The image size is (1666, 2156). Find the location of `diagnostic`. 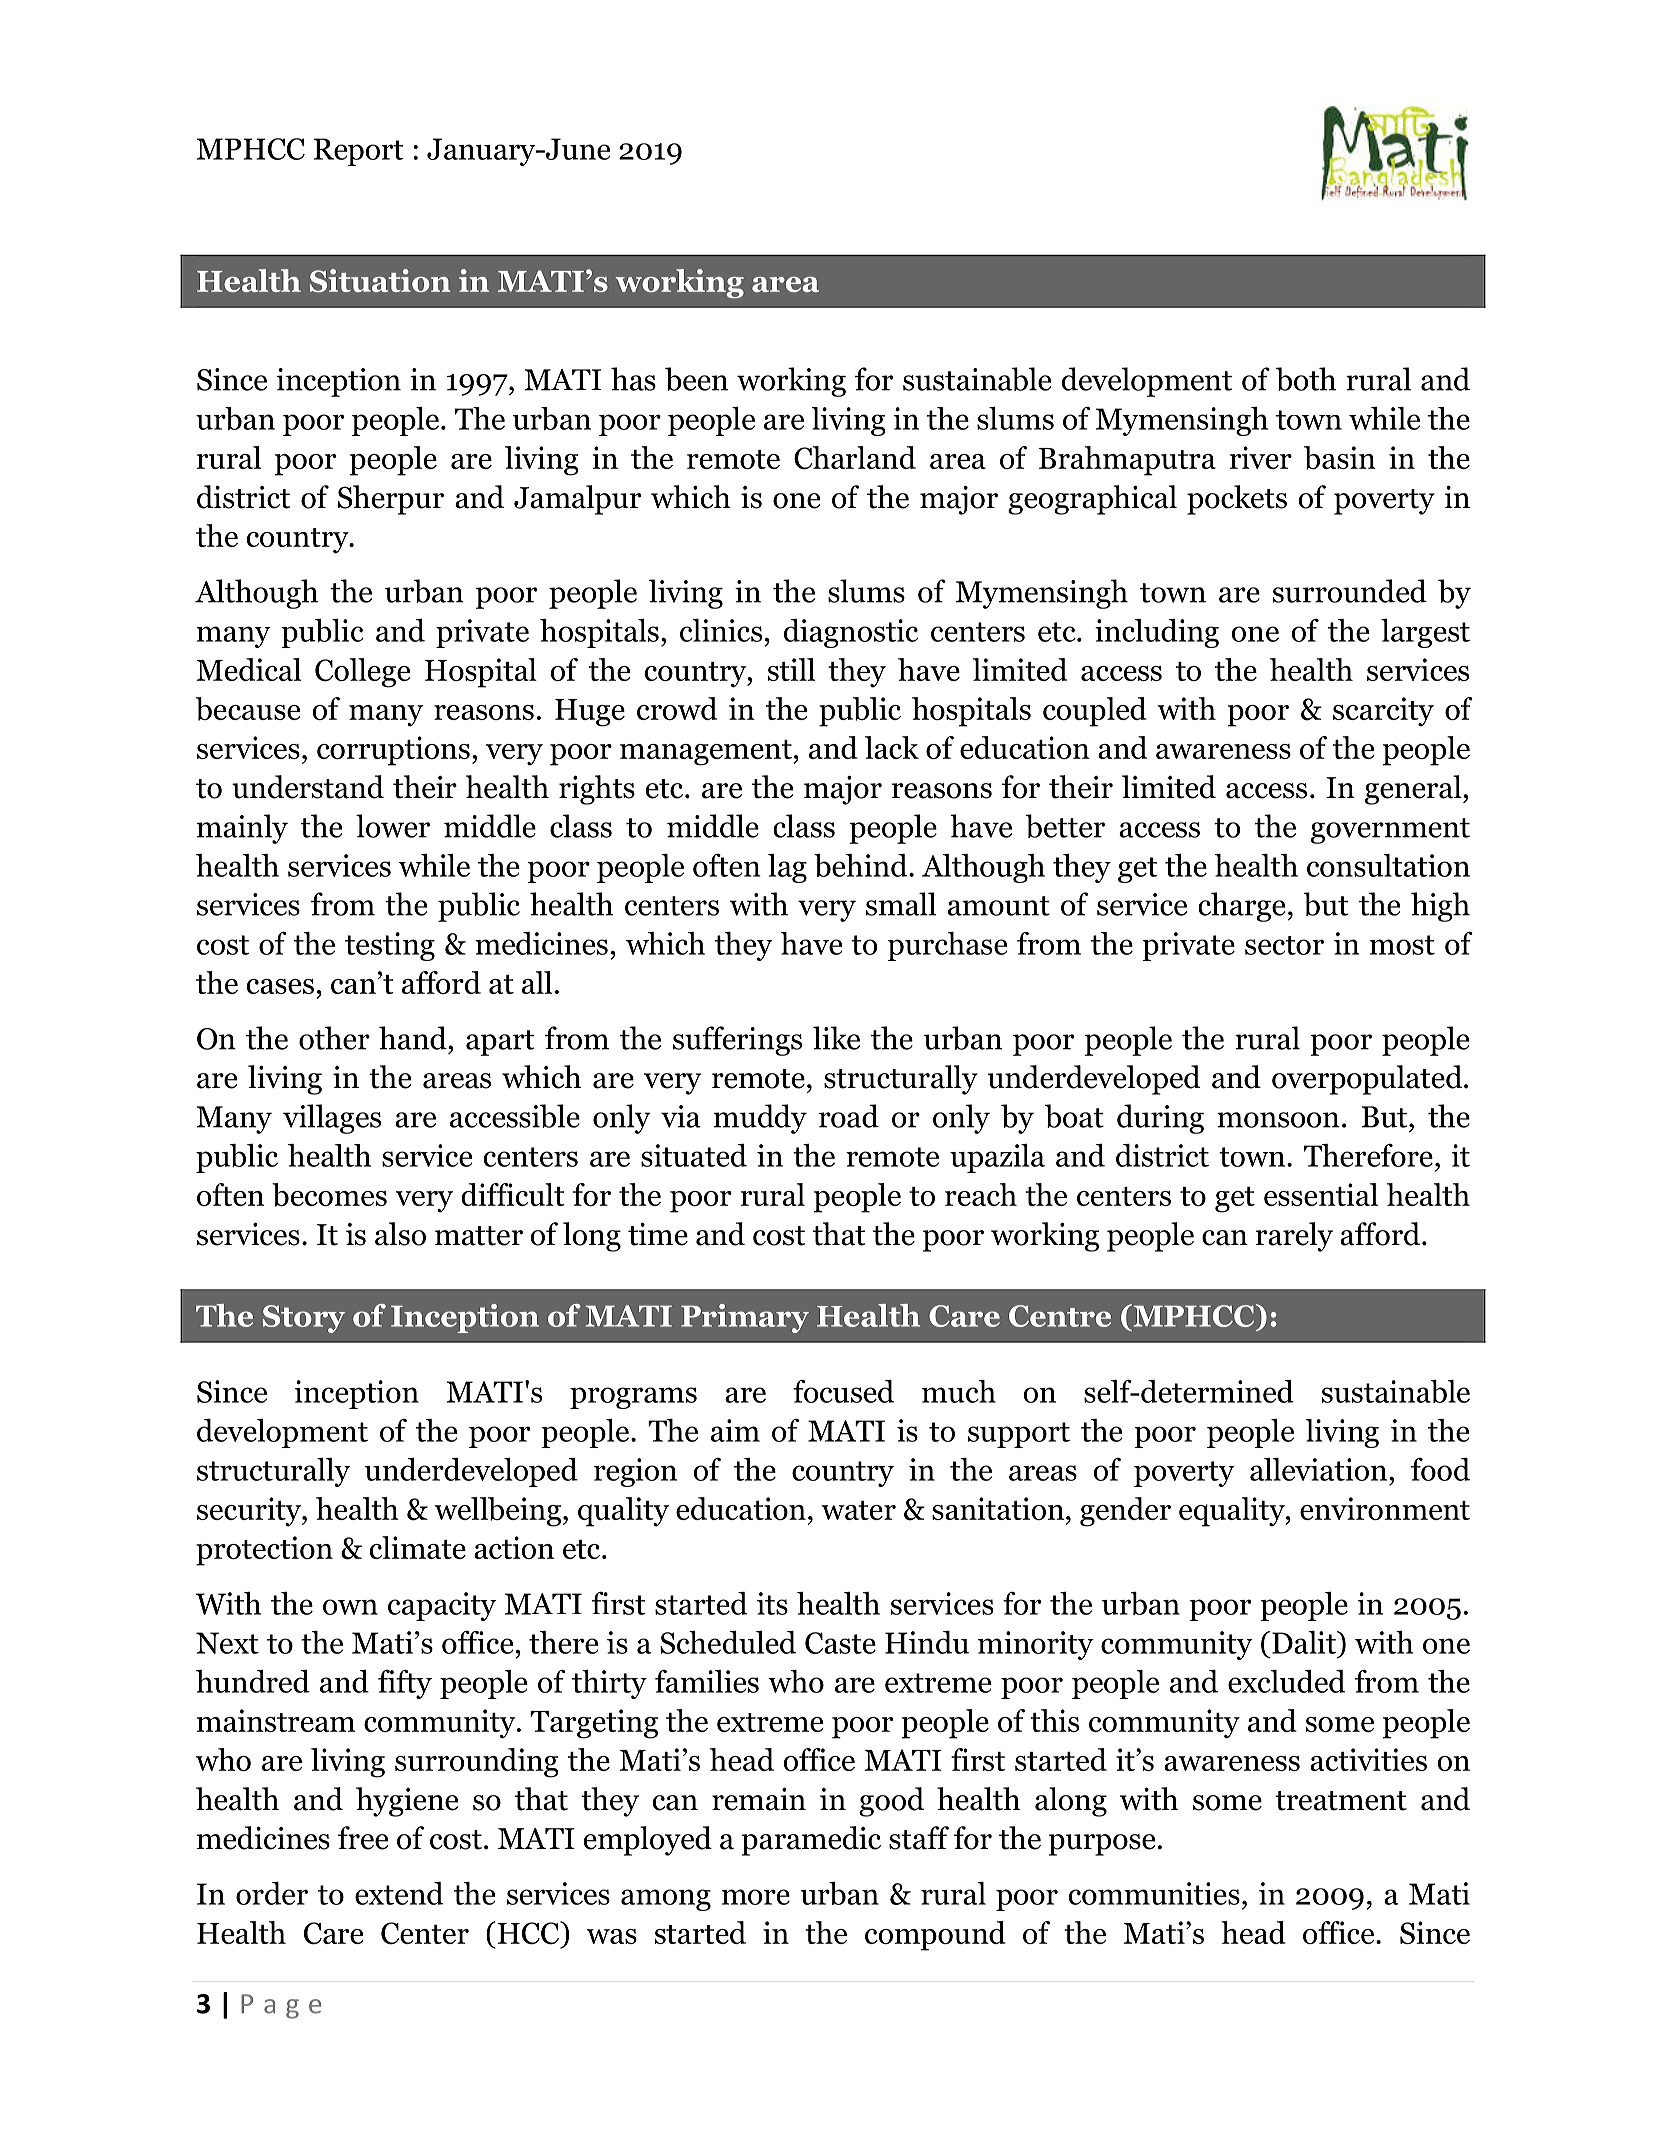

diagnostic is located at coordinates (851, 633).
